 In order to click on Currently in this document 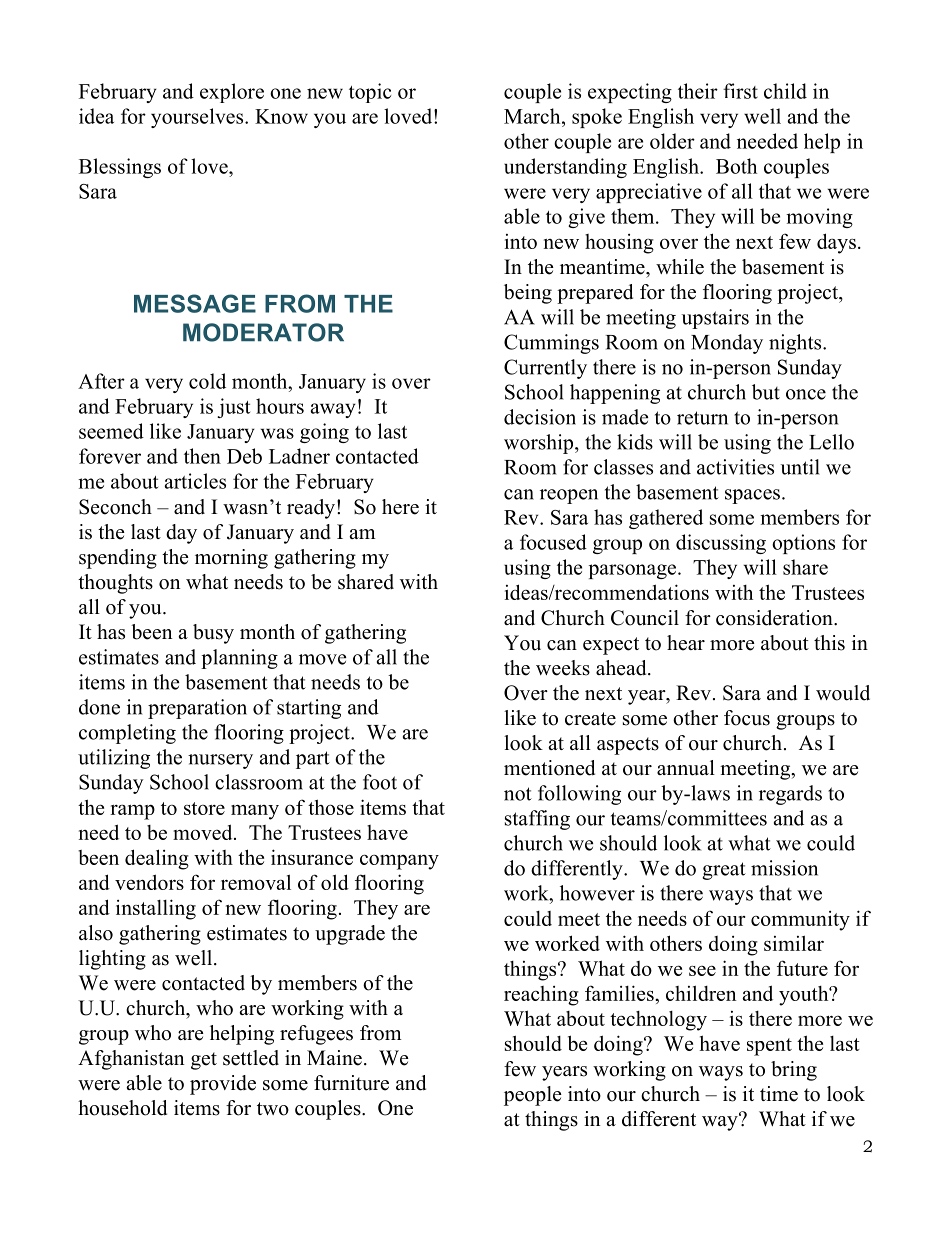, I will do `click(545, 369)`.
